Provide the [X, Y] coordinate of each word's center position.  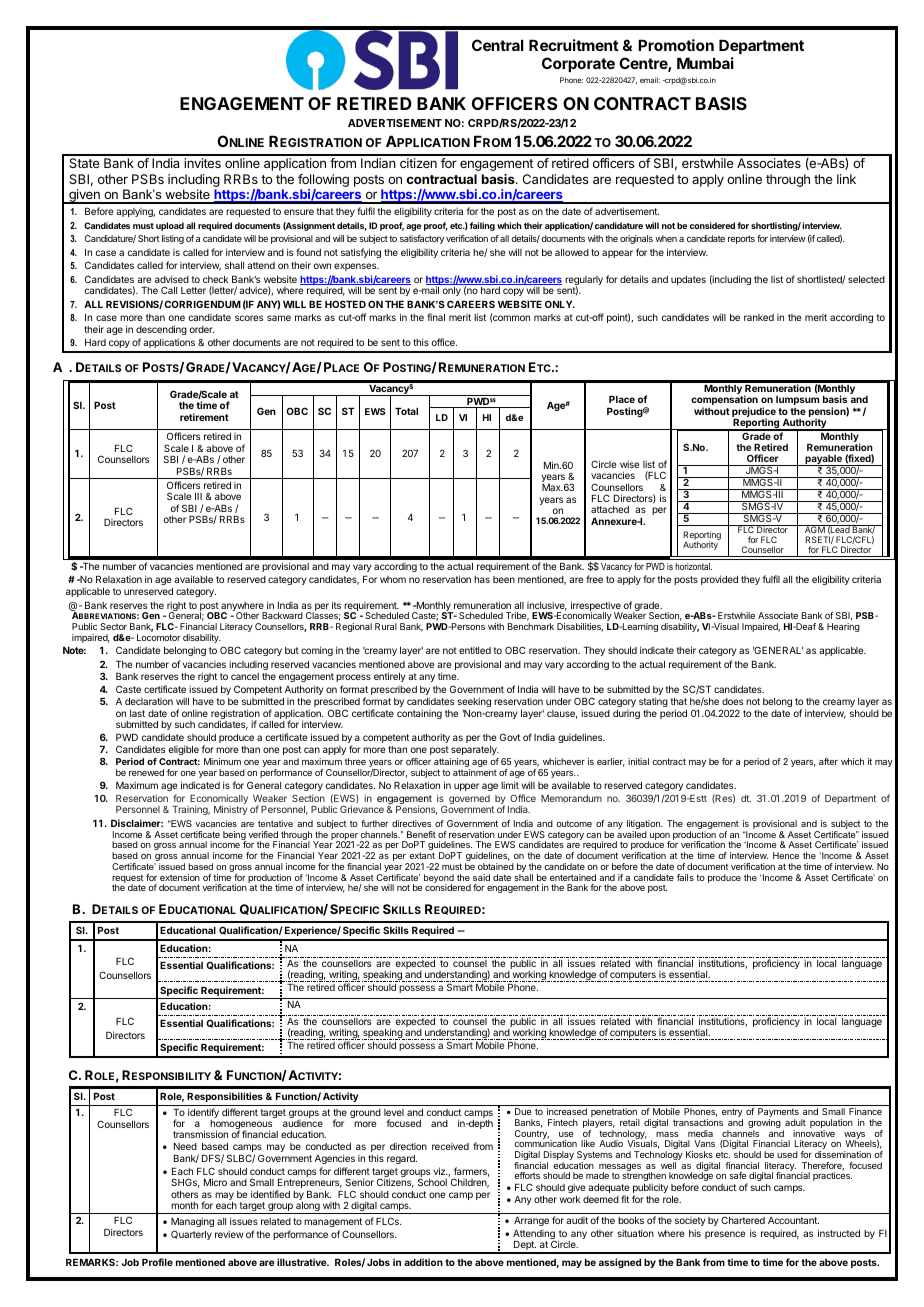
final [436, 317]
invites [202, 163]
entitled [475, 650]
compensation [724, 401]
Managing [192, 1222]
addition [423, 1262]
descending [161, 330]
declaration [149, 701]
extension [180, 877]
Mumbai [705, 63]
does [732, 701]
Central [498, 45]
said [481, 877]
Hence [786, 855]
